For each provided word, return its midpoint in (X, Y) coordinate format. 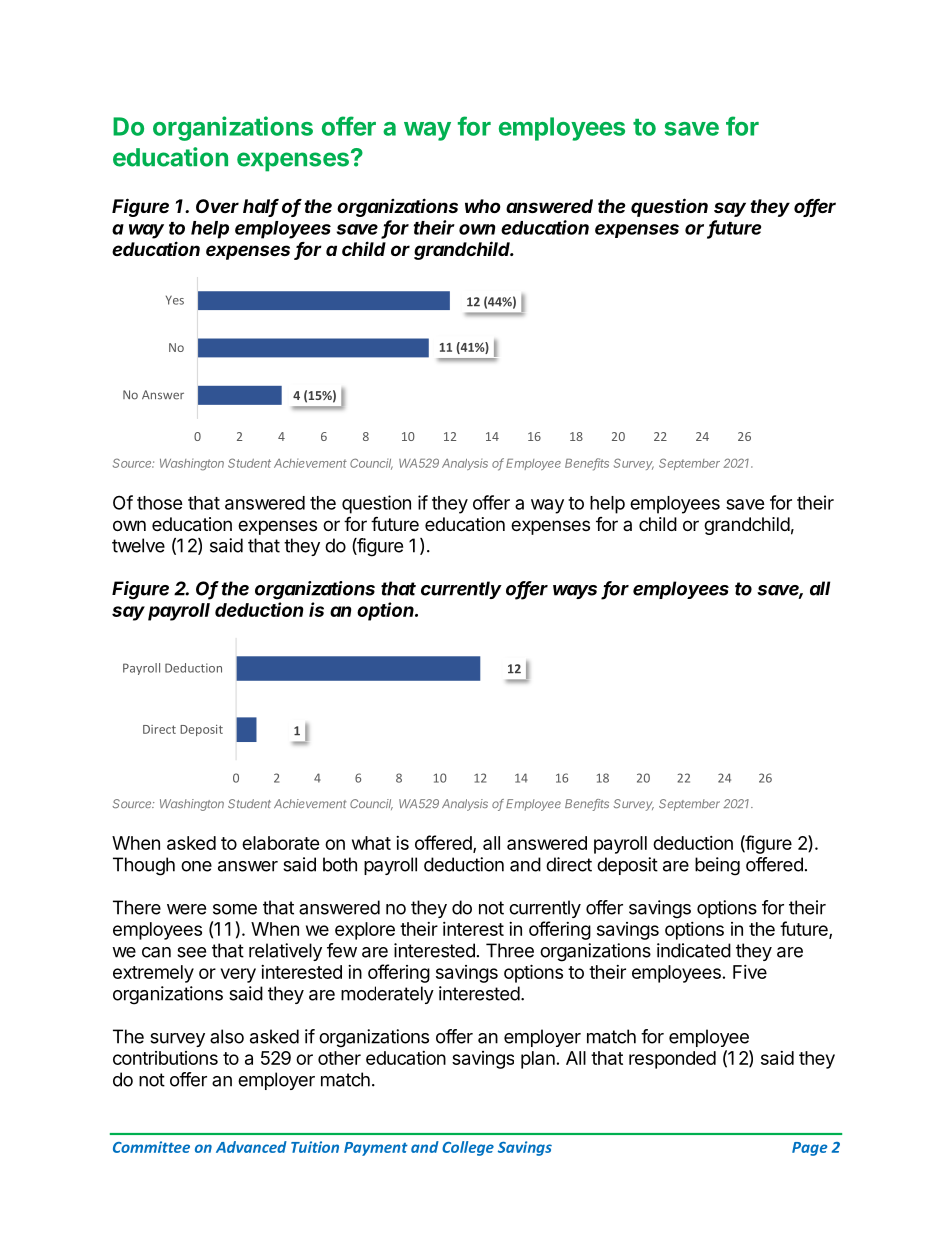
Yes (175, 300)
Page (810, 1149)
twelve (138, 545)
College (468, 1148)
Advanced (251, 1147)
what (371, 843)
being (717, 866)
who (483, 206)
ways (575, 592)
